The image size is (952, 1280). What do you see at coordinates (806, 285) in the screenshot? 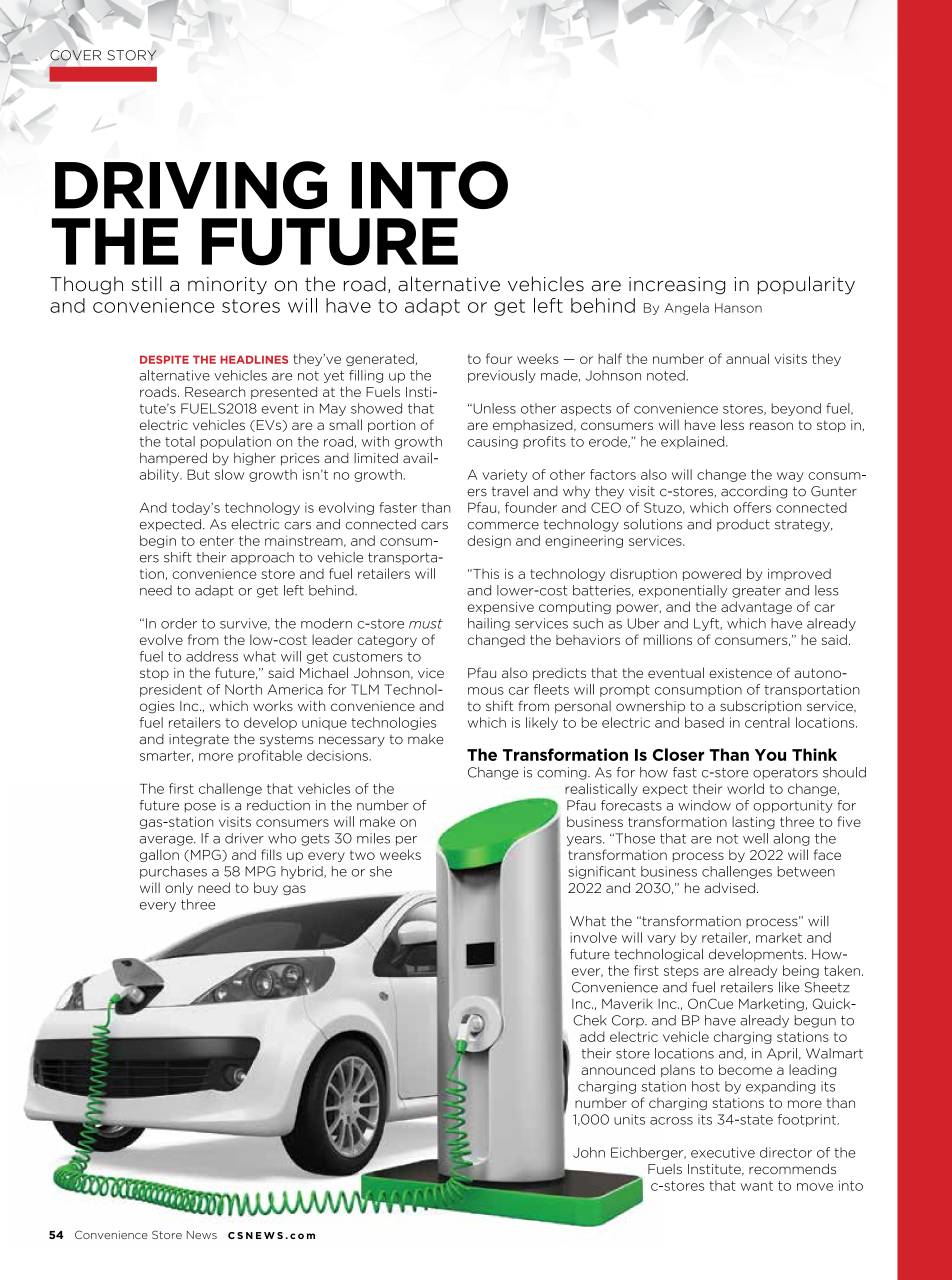
I see `popularity` at bounding box center [806, 285].
